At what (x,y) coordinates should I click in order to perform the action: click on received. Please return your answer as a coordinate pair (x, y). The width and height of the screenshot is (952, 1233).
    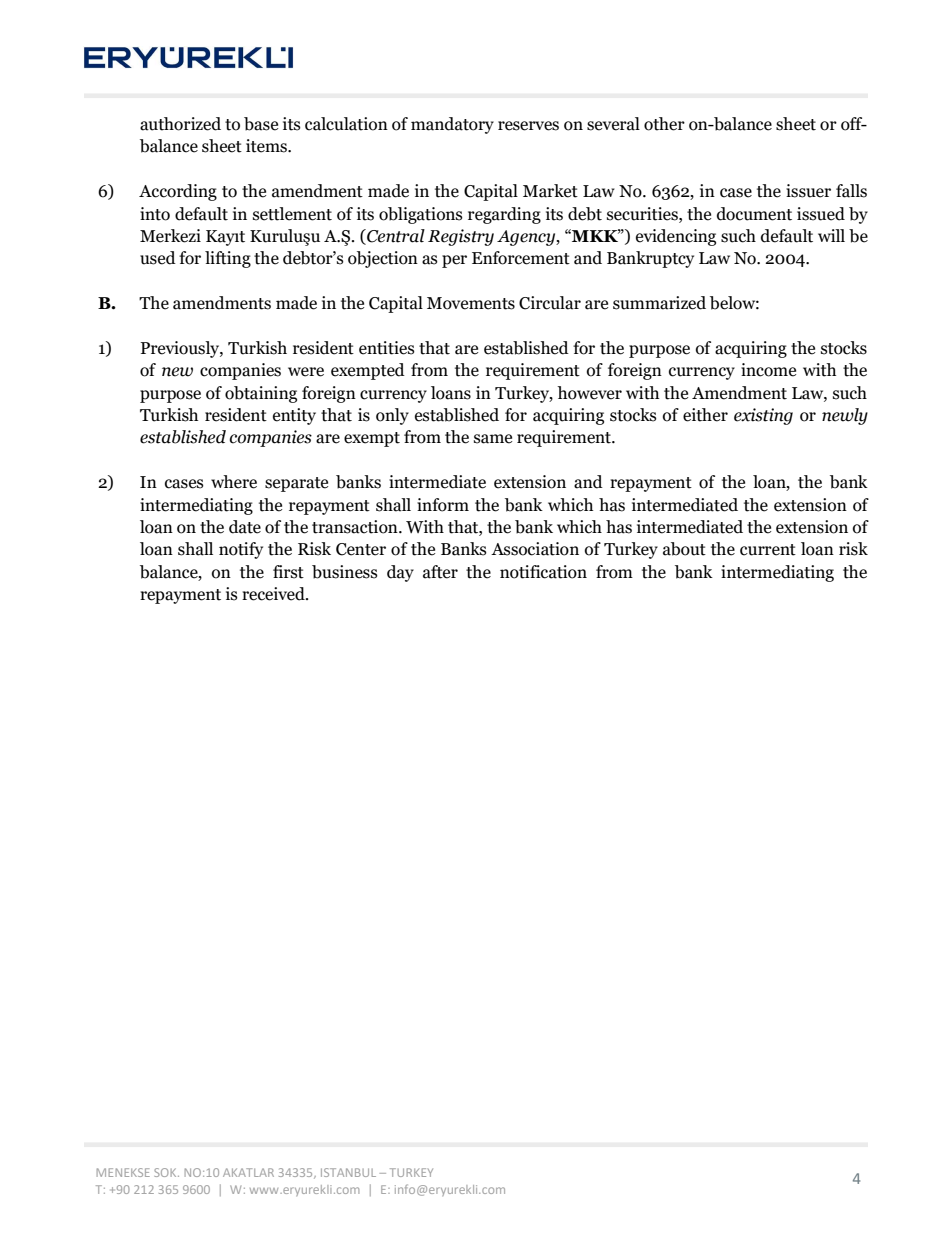
    Looking at the image, I should click on (274, 594).
